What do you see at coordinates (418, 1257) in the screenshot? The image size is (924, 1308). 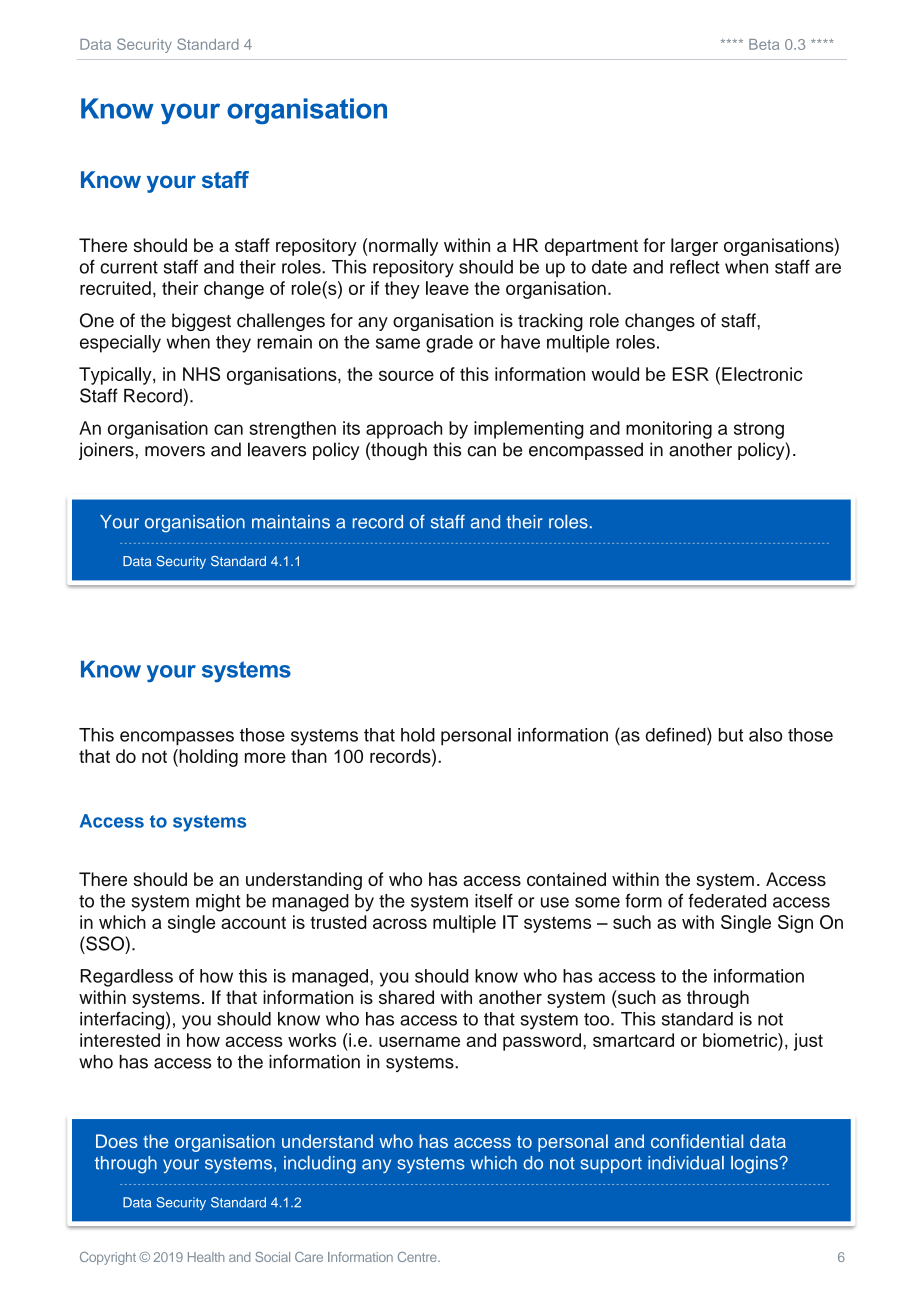 I see `Centre` at bounding box center [418, 1257].
